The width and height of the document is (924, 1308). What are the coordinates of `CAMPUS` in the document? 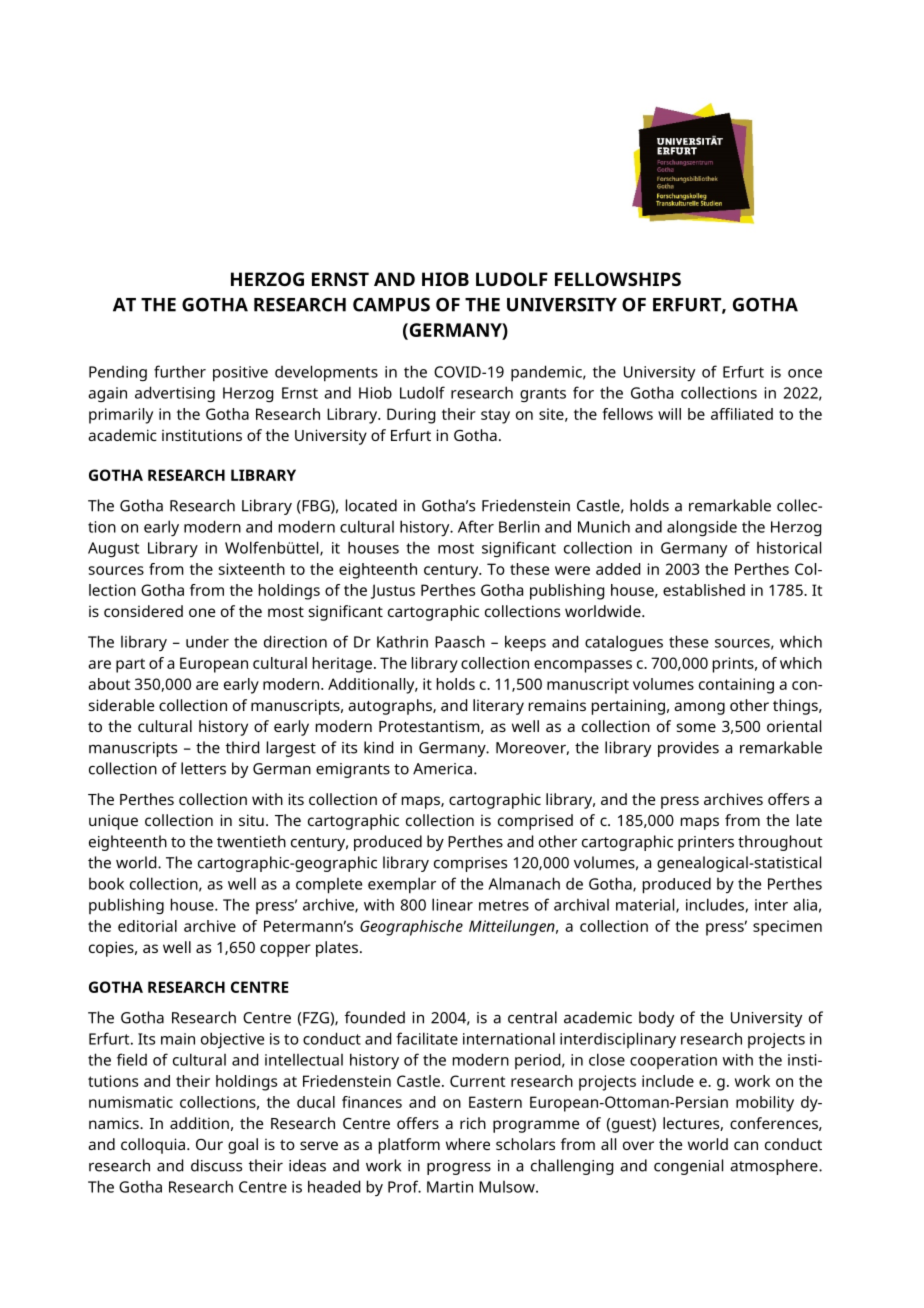 It's located at (391, 304).
